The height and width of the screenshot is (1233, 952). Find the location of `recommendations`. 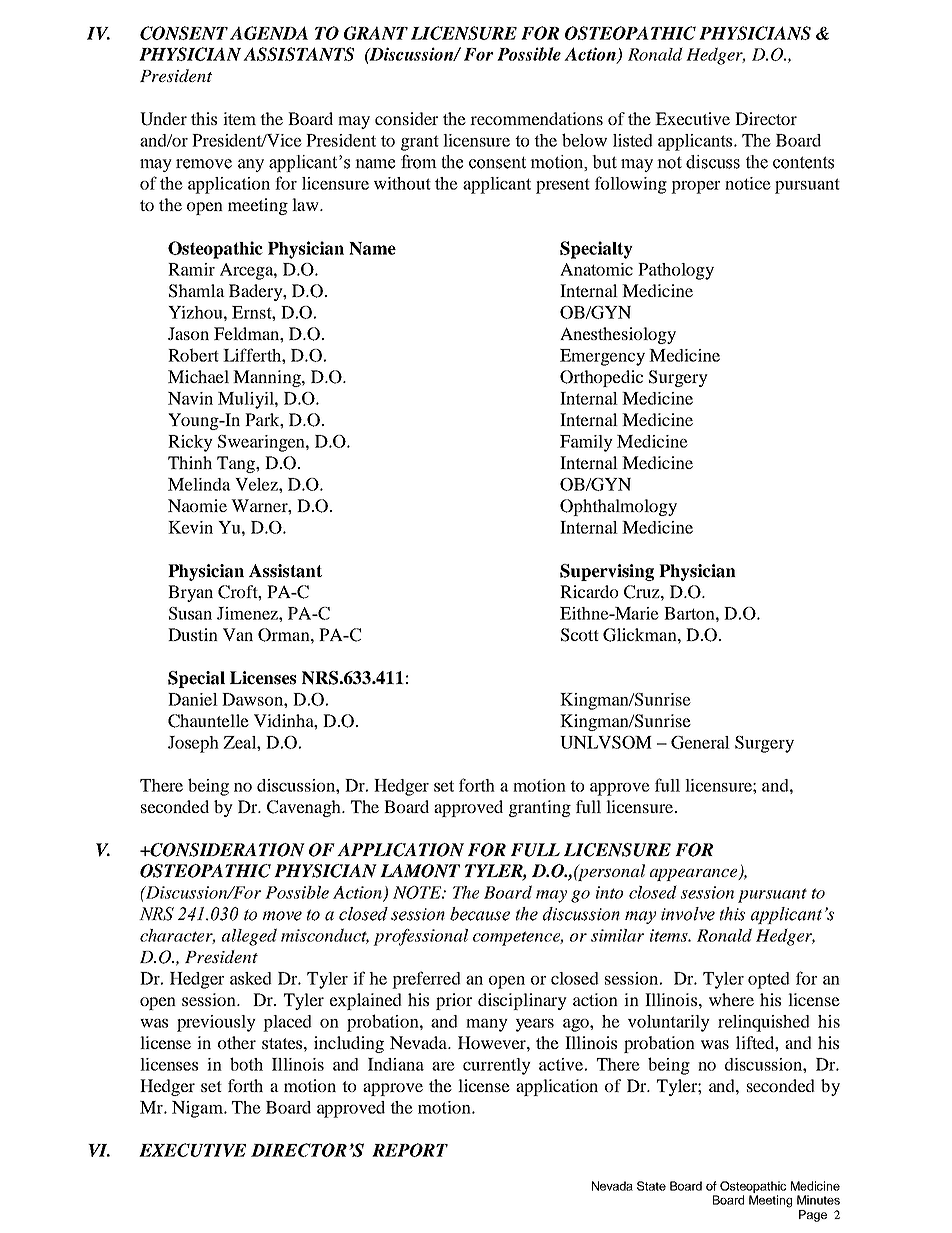

recommendations is located at coordinates (536, 118).
